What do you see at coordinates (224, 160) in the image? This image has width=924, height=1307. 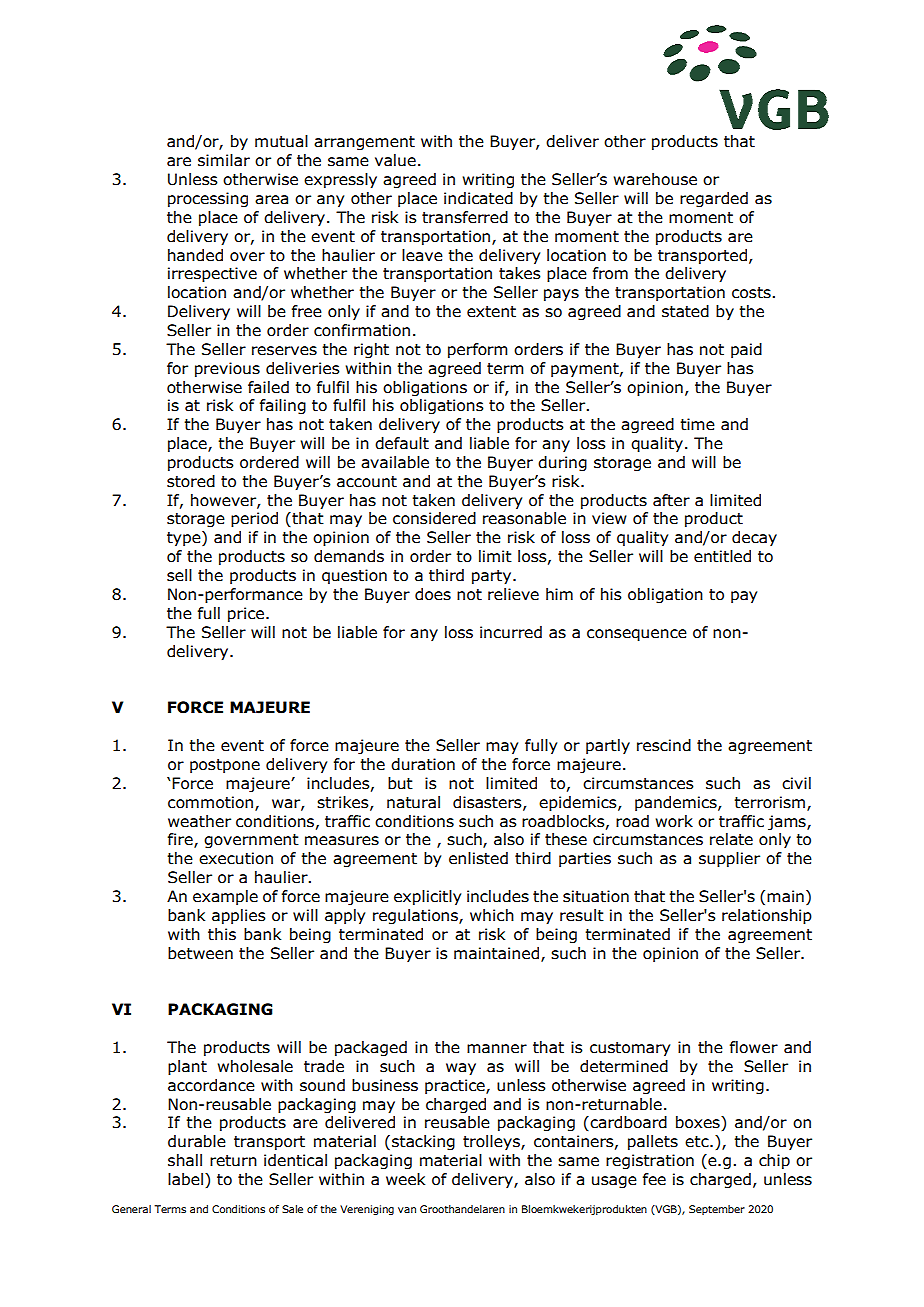 I see `similar` at bounding box center [224, 160].
